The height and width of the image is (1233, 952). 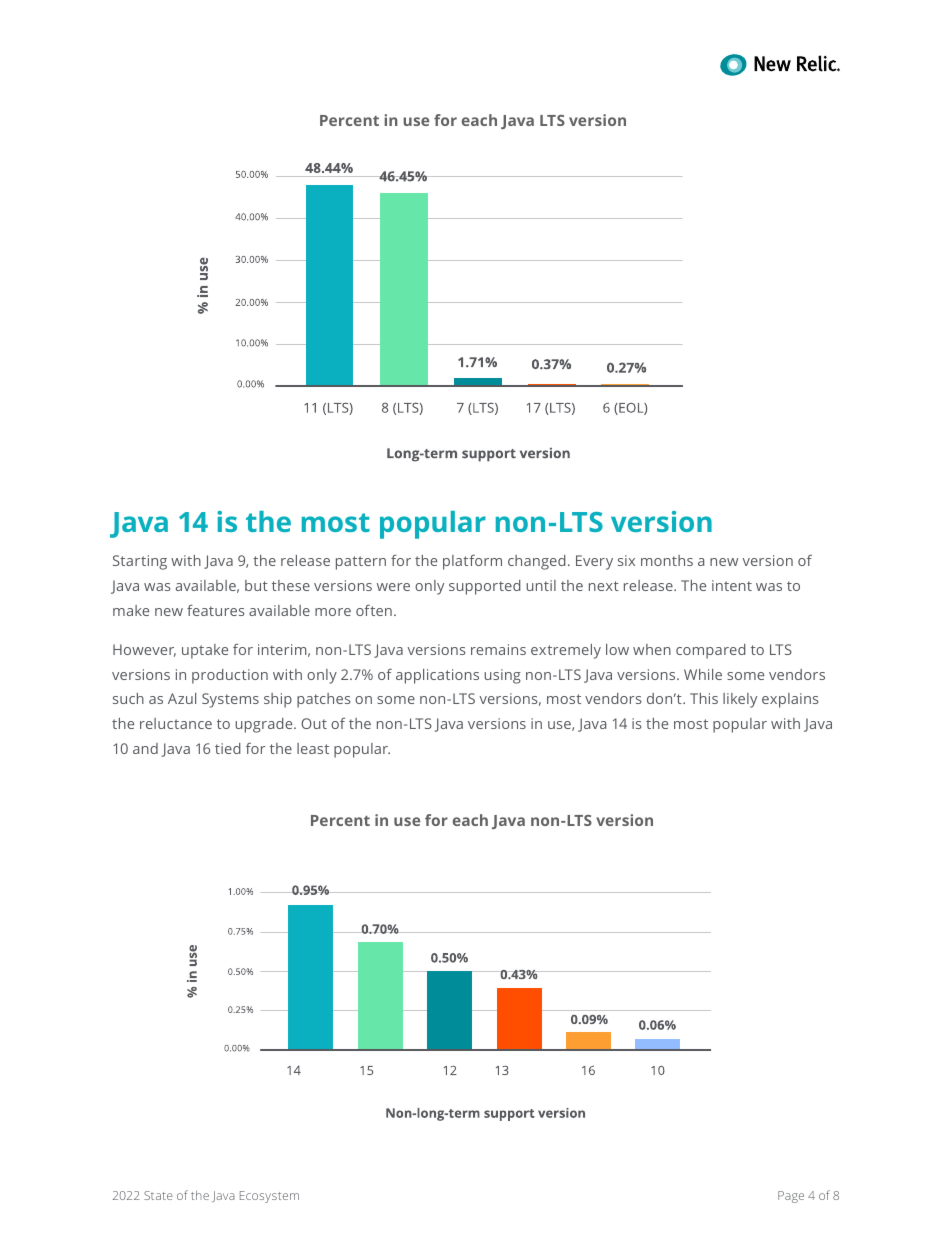 What do you see at coordinates (314, 723) in the image?
I see `Out` at bounding box center [314, 723].
